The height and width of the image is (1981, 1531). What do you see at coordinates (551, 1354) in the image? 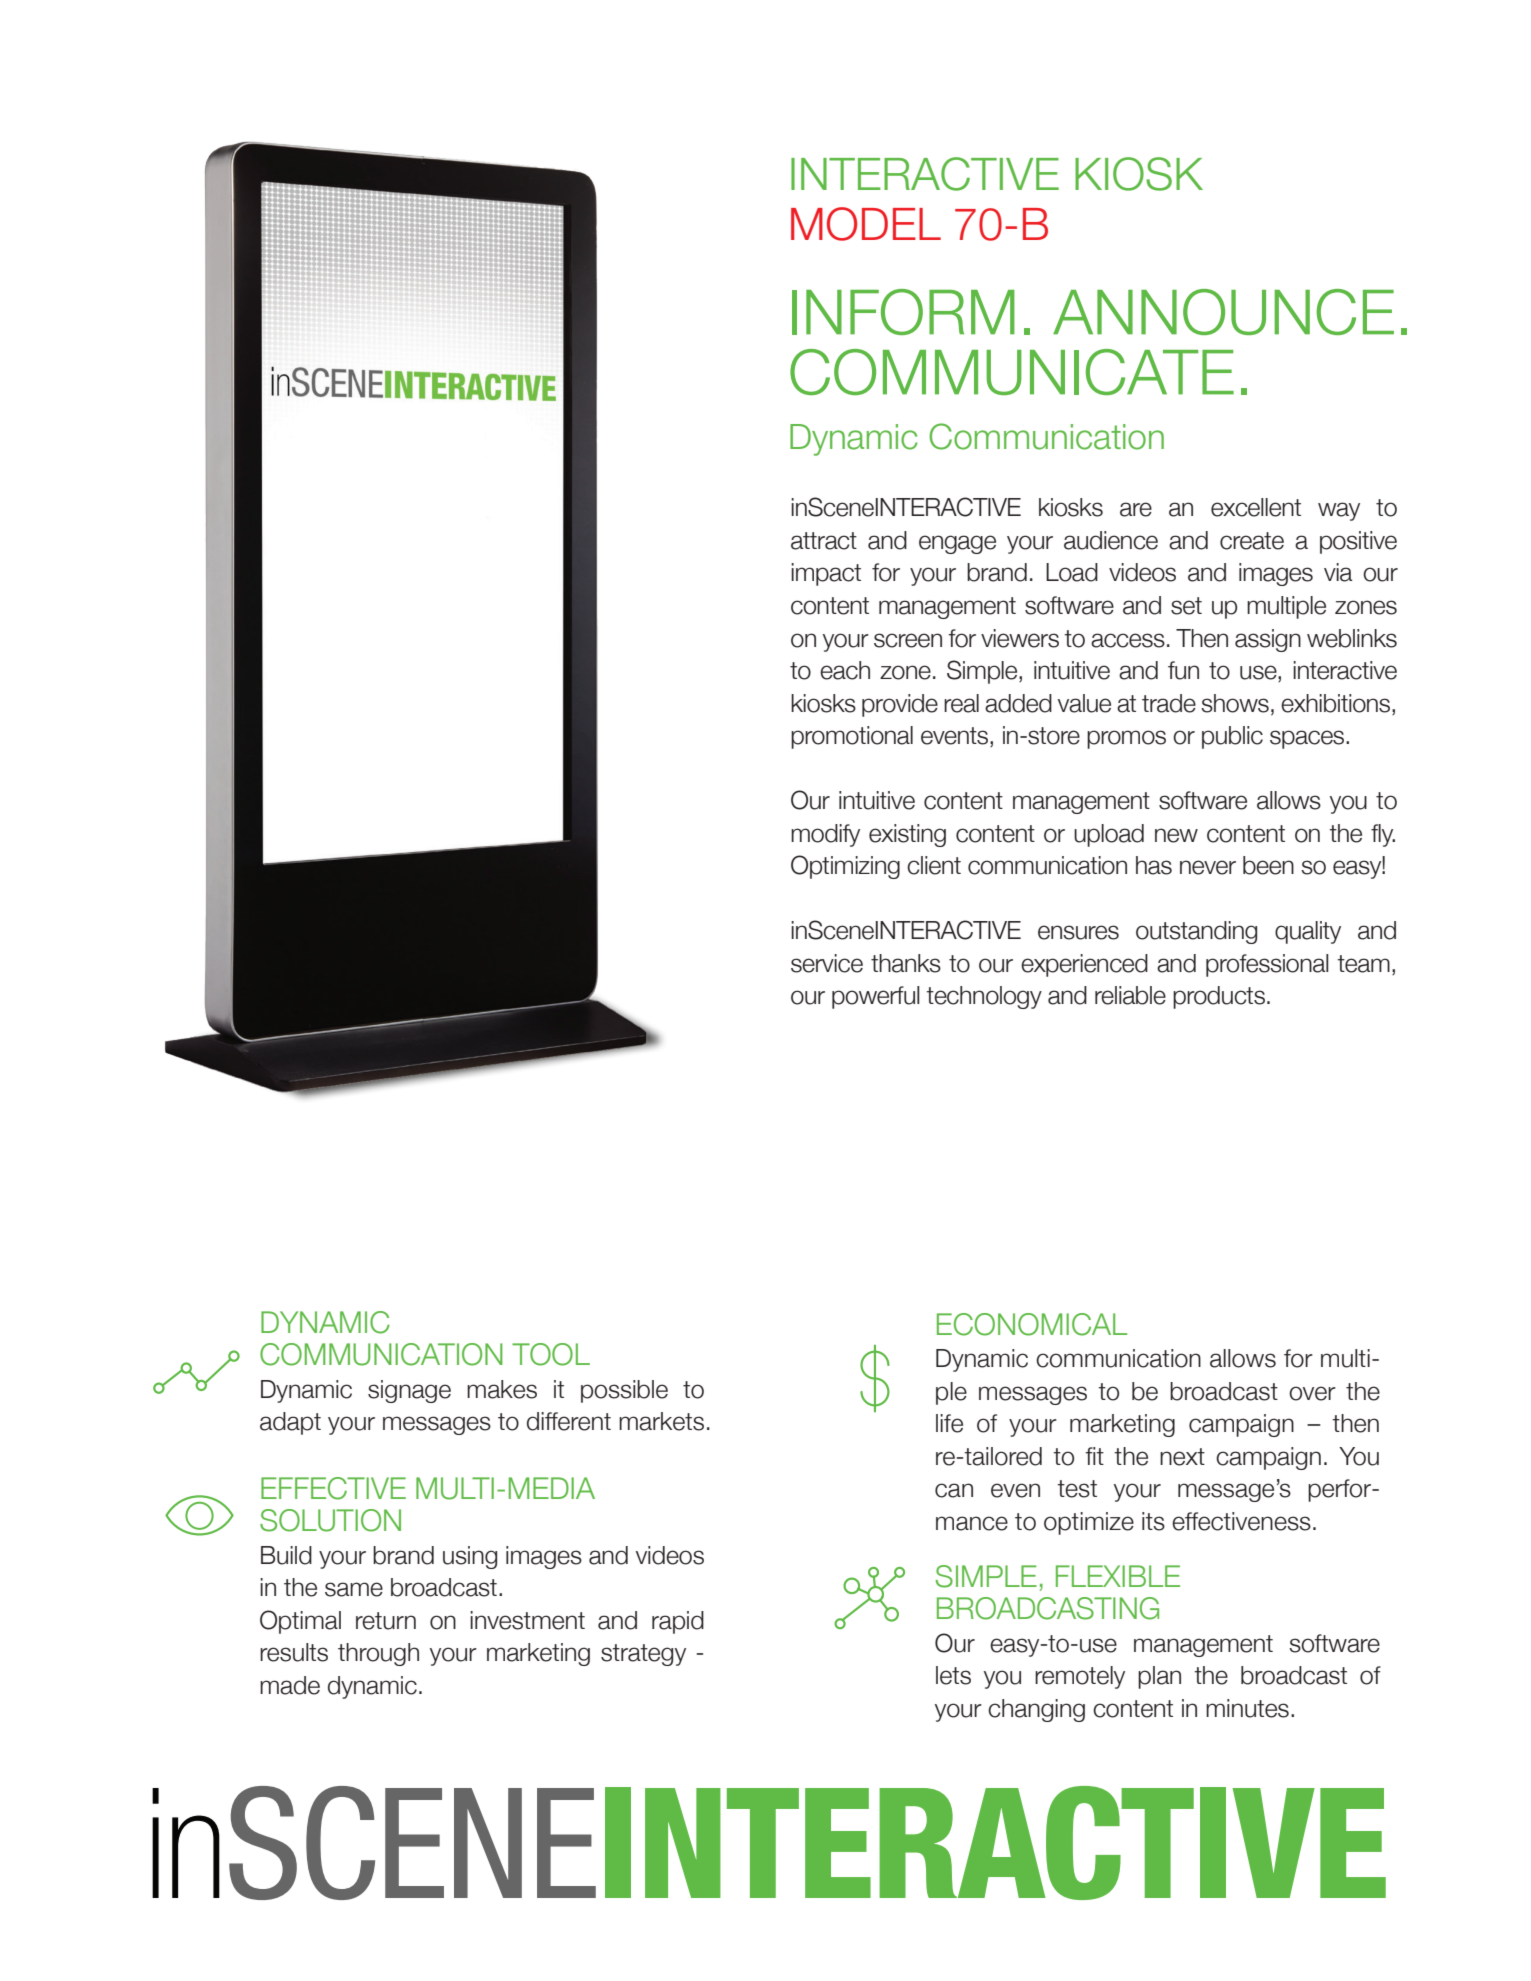
I see `TOOL` at bounding box center [551, 1354].
